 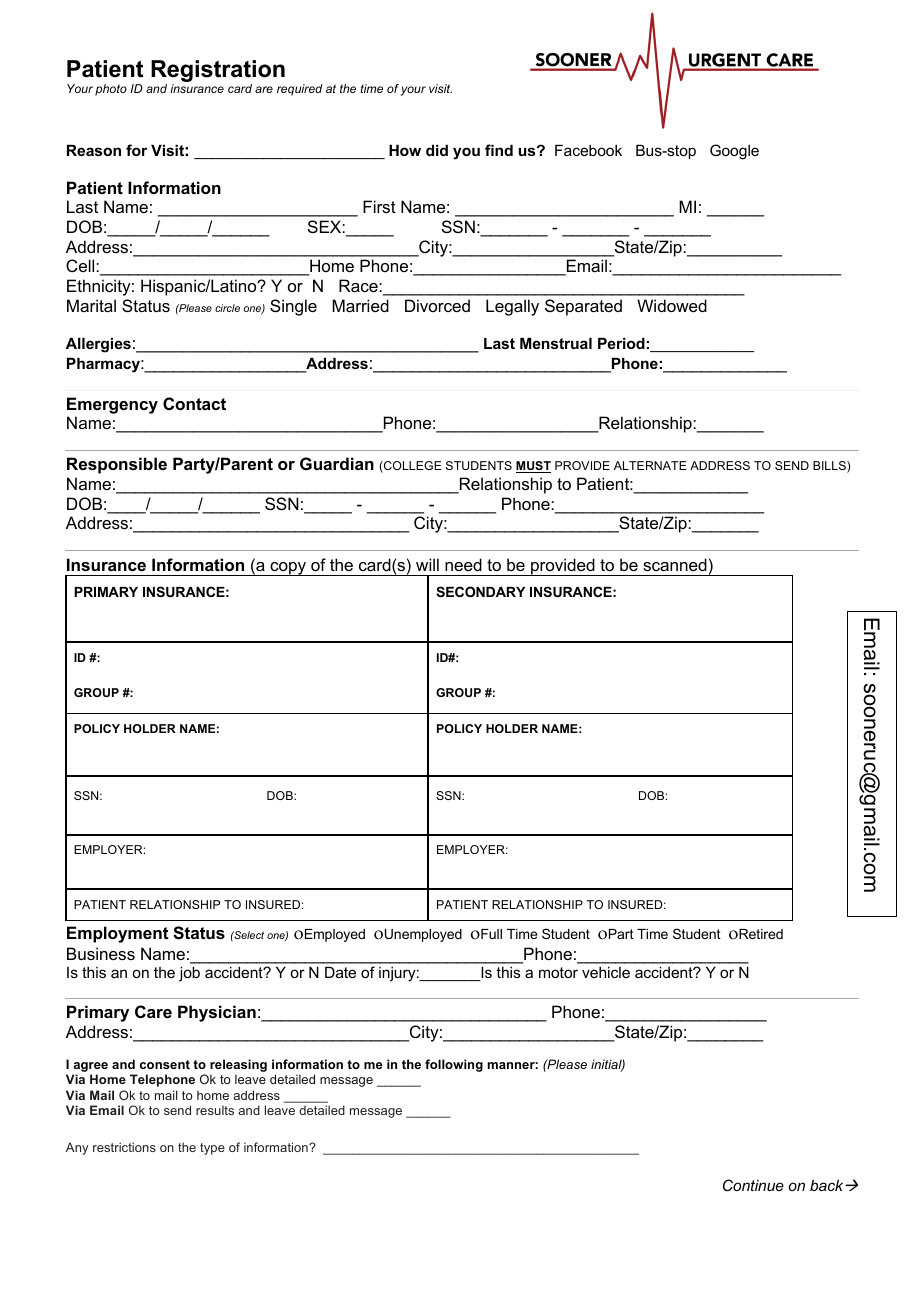 I want to click on photo, so click(x=111, y=90).
